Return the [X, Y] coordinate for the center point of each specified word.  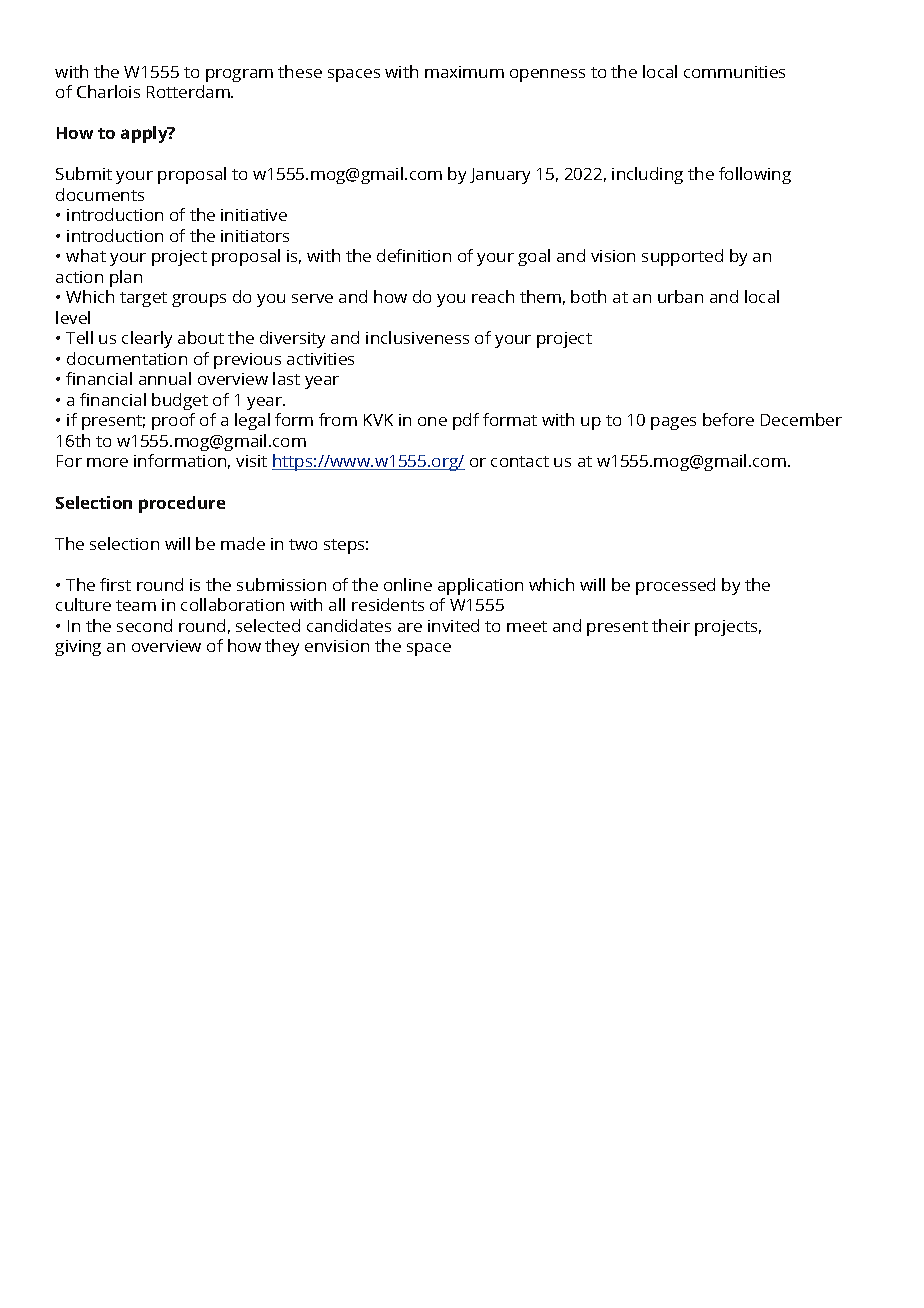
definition [414, 255]
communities [734, 72]
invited [453, 625]
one [432, 421]
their [671, 625]
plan [126, 278]
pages [673, 423]
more [107, 462]
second [144, 625]
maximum [464, 72]
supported [682, 257]
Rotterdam [189, 91]
